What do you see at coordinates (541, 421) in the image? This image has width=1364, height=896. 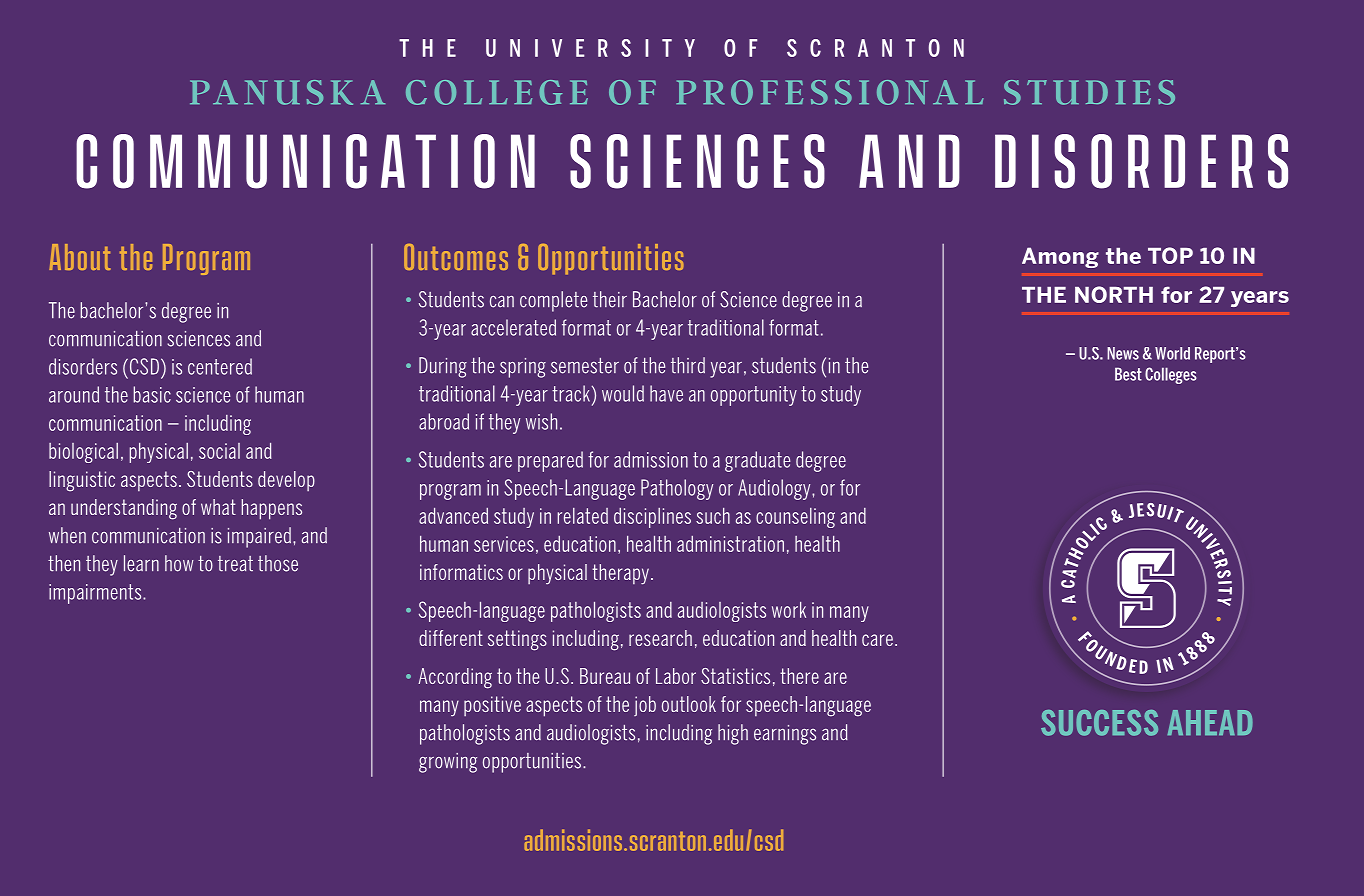 I see `wish` at bounding box center [541, 421].
